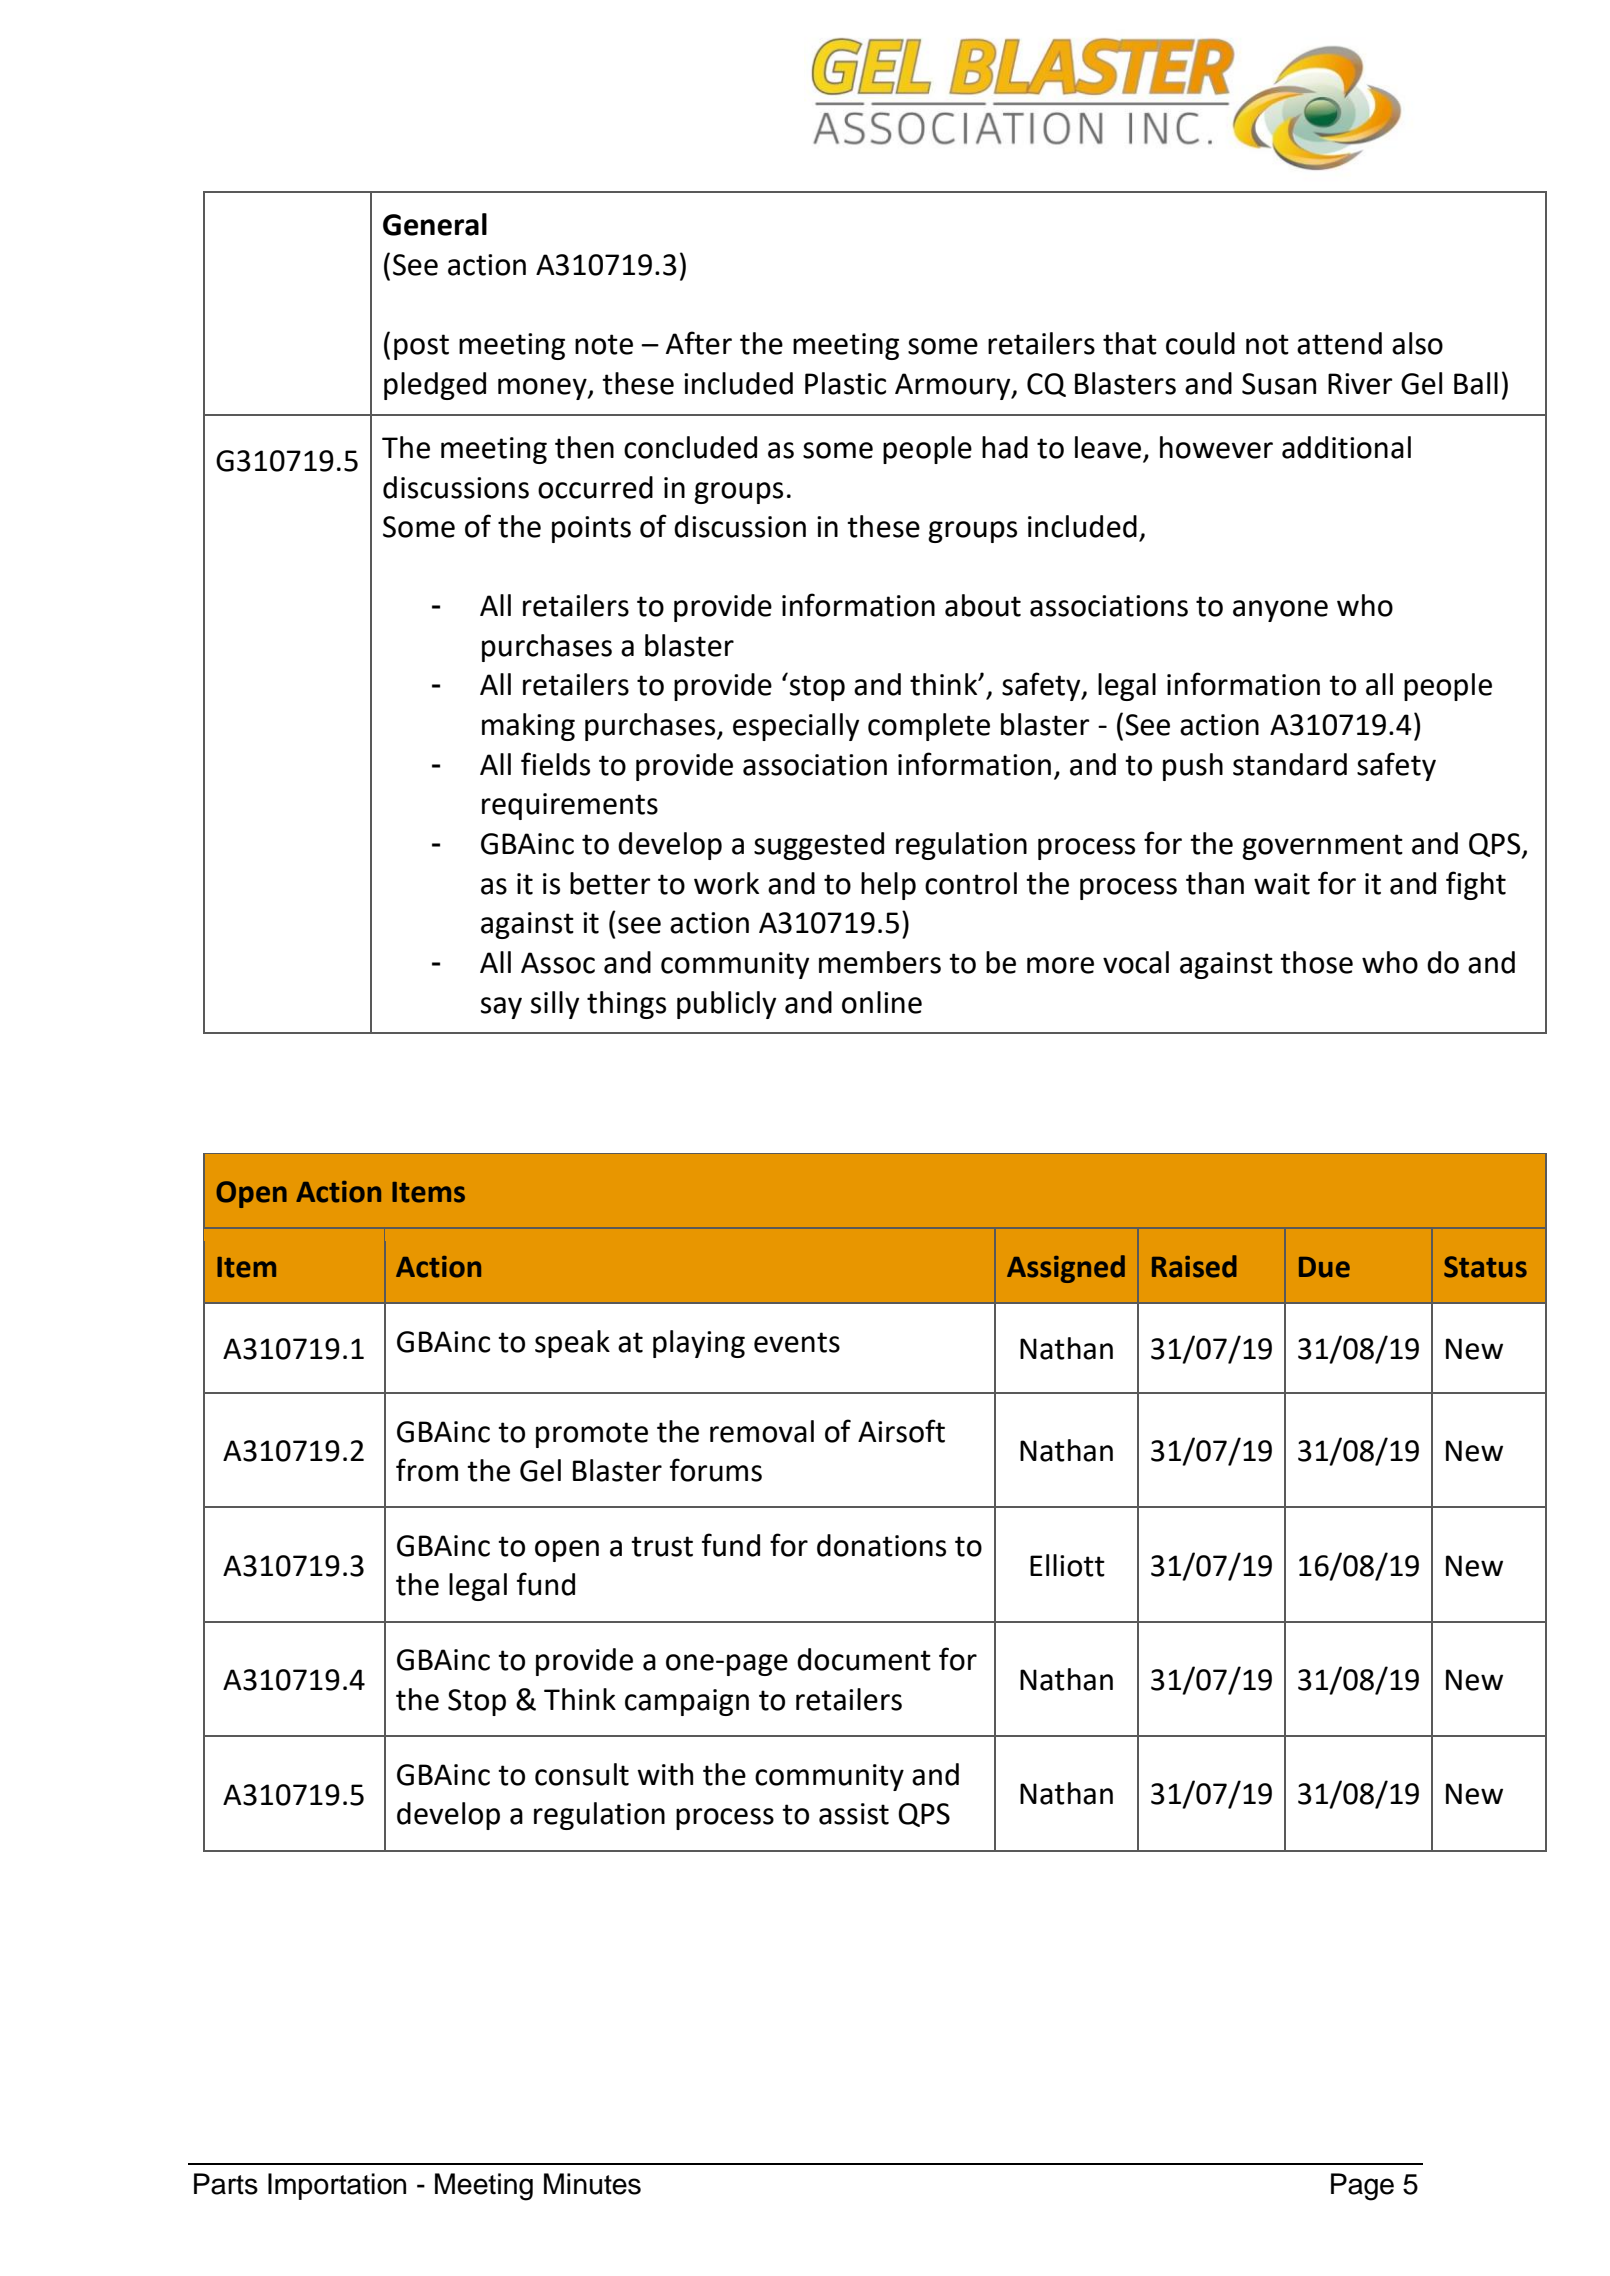  What do you see at coordinates (582, 1774) in the image?
I see `consult` at bounding box center [582, 1774].
